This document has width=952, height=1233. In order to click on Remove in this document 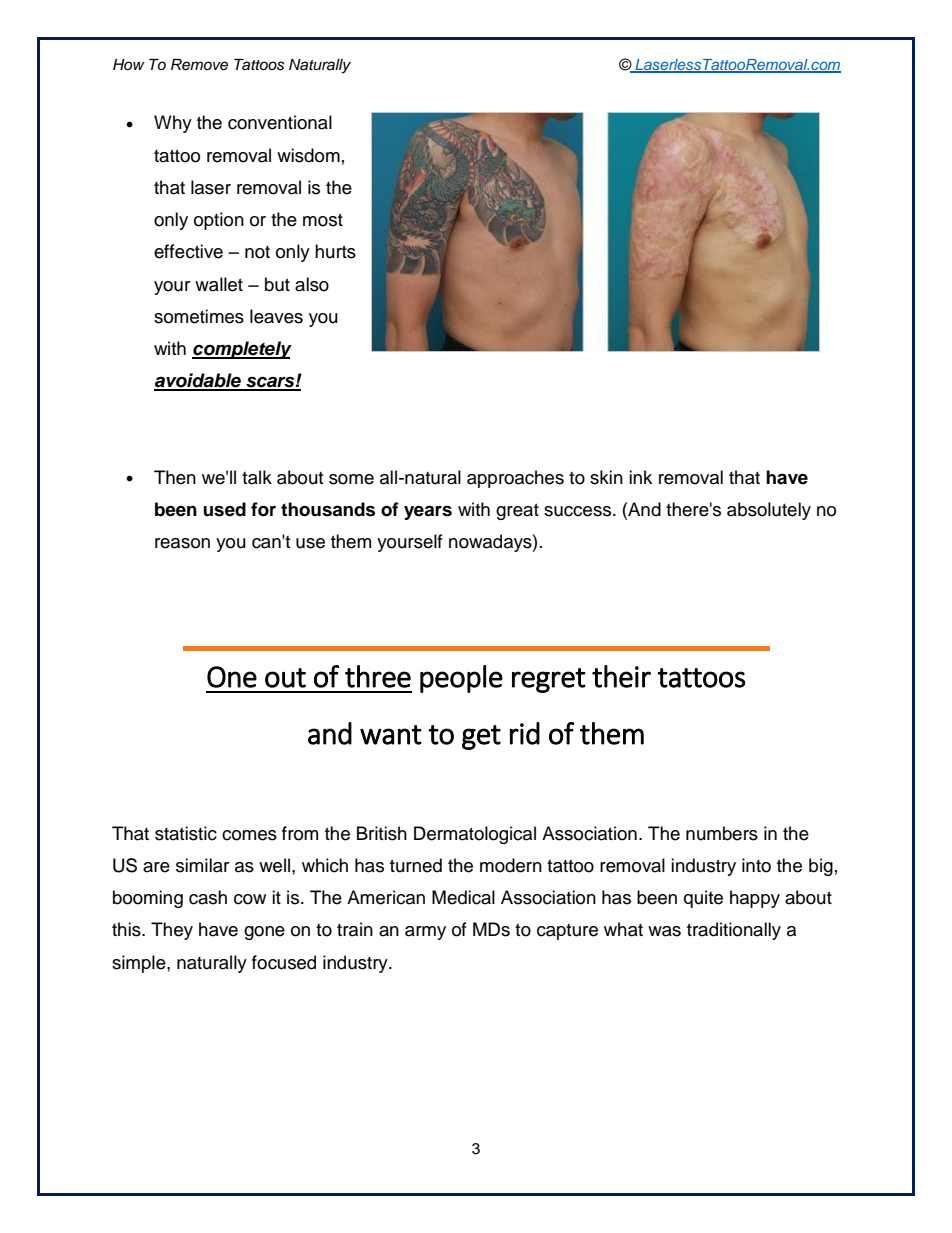, I will do `click(199, 65)`.
